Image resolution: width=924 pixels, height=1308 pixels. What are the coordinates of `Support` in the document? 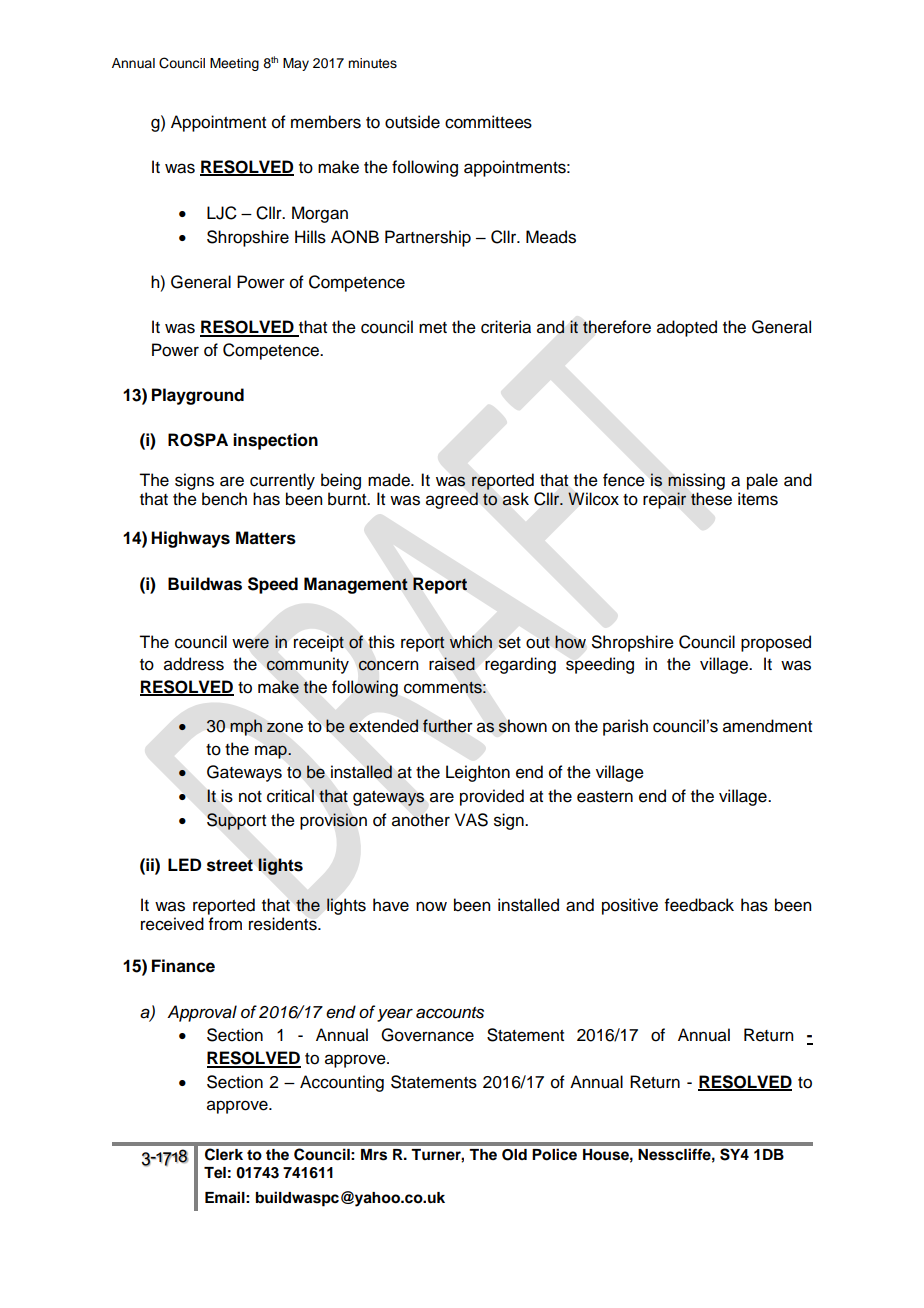 It's located at (236, 821).
